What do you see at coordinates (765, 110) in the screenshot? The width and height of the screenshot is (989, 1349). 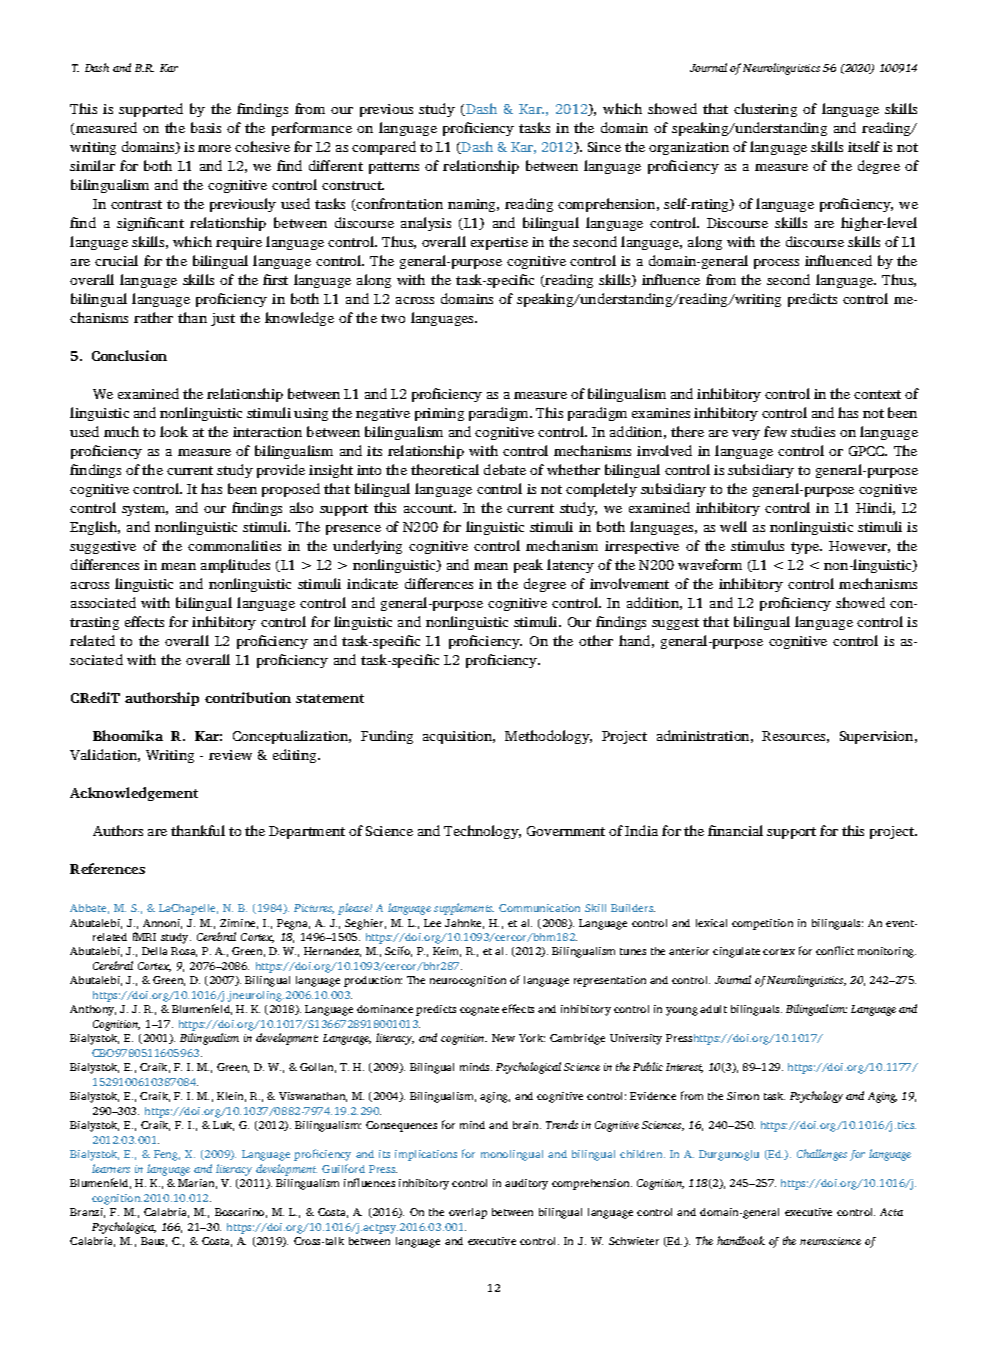 I see `clustering` at bounding box center [765, 110].
